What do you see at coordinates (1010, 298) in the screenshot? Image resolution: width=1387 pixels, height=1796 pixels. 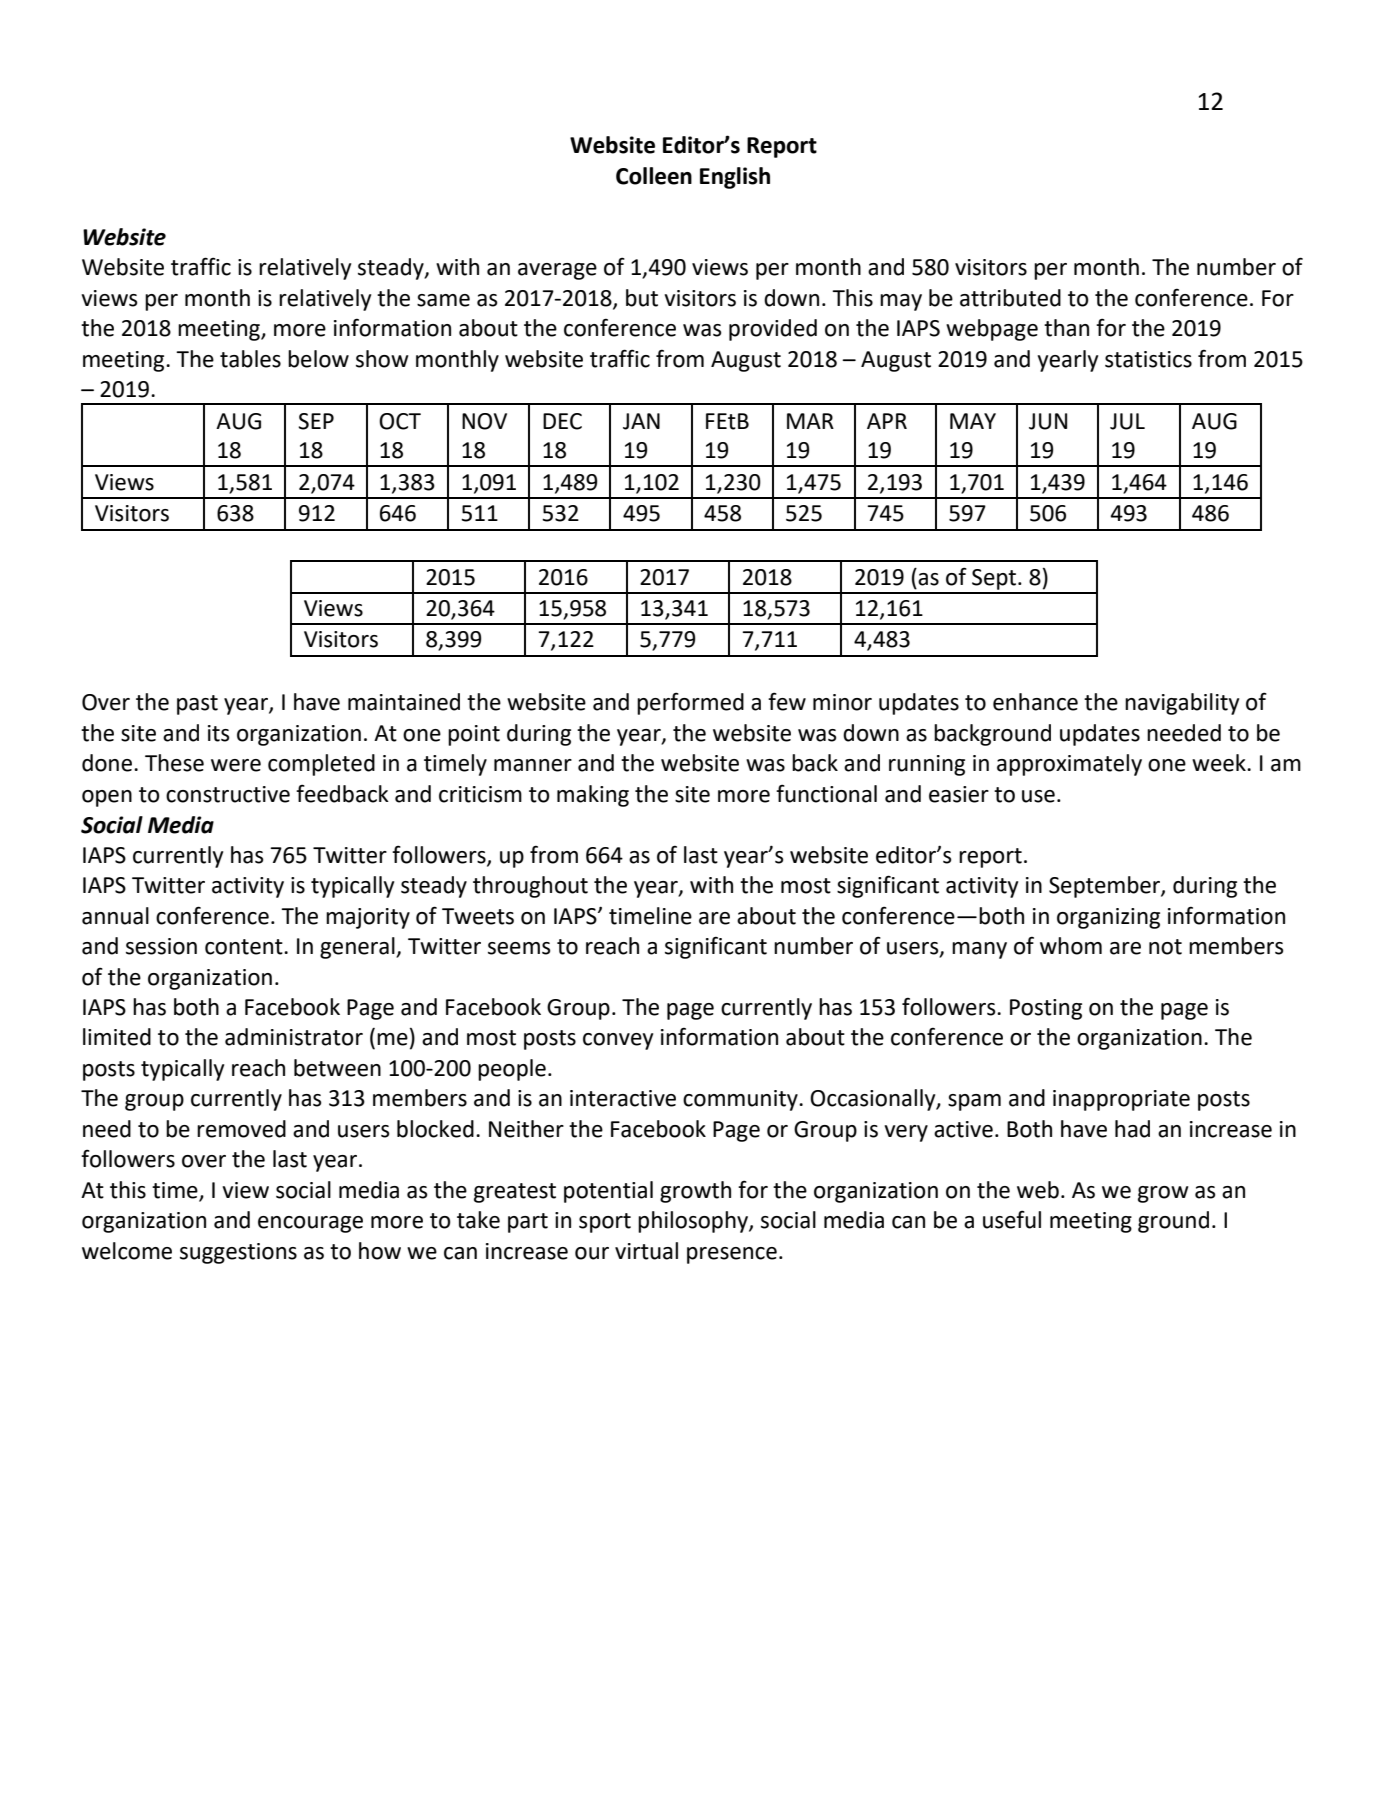 I see `attributed` at bounding box center [1010, 298].
